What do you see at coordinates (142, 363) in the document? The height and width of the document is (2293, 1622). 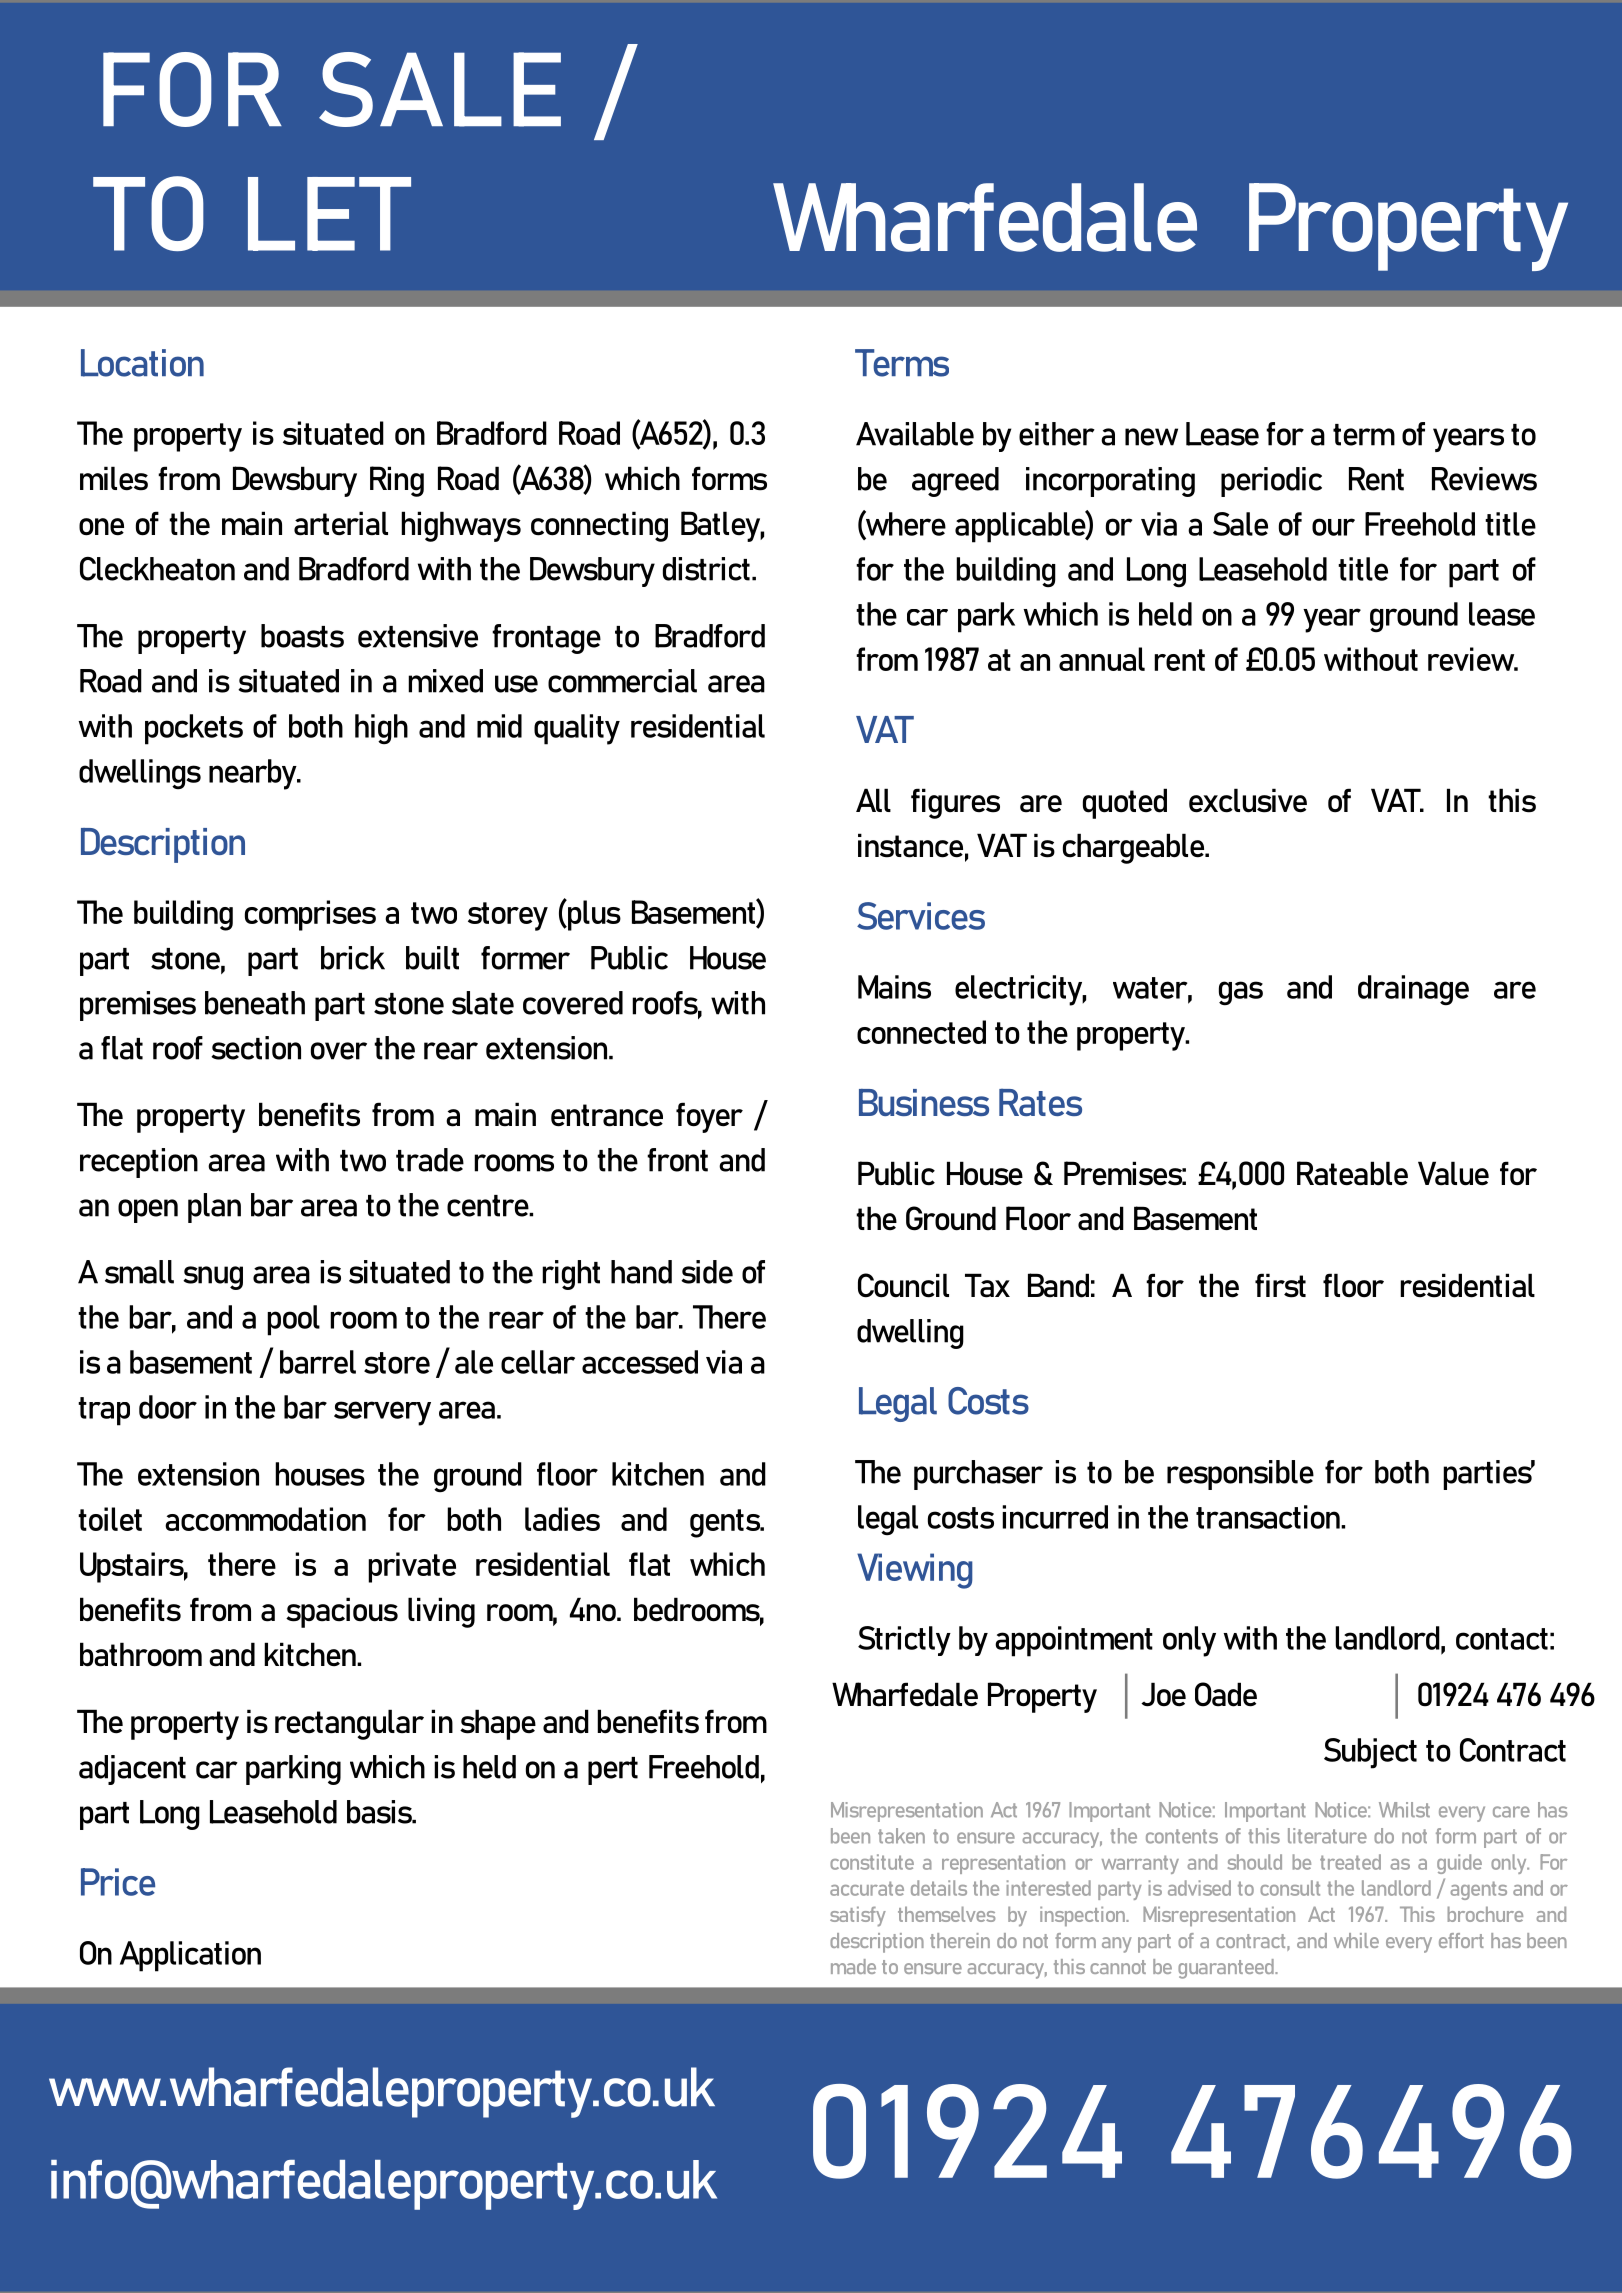 I see `Location` at bounding box center [142, 363].
